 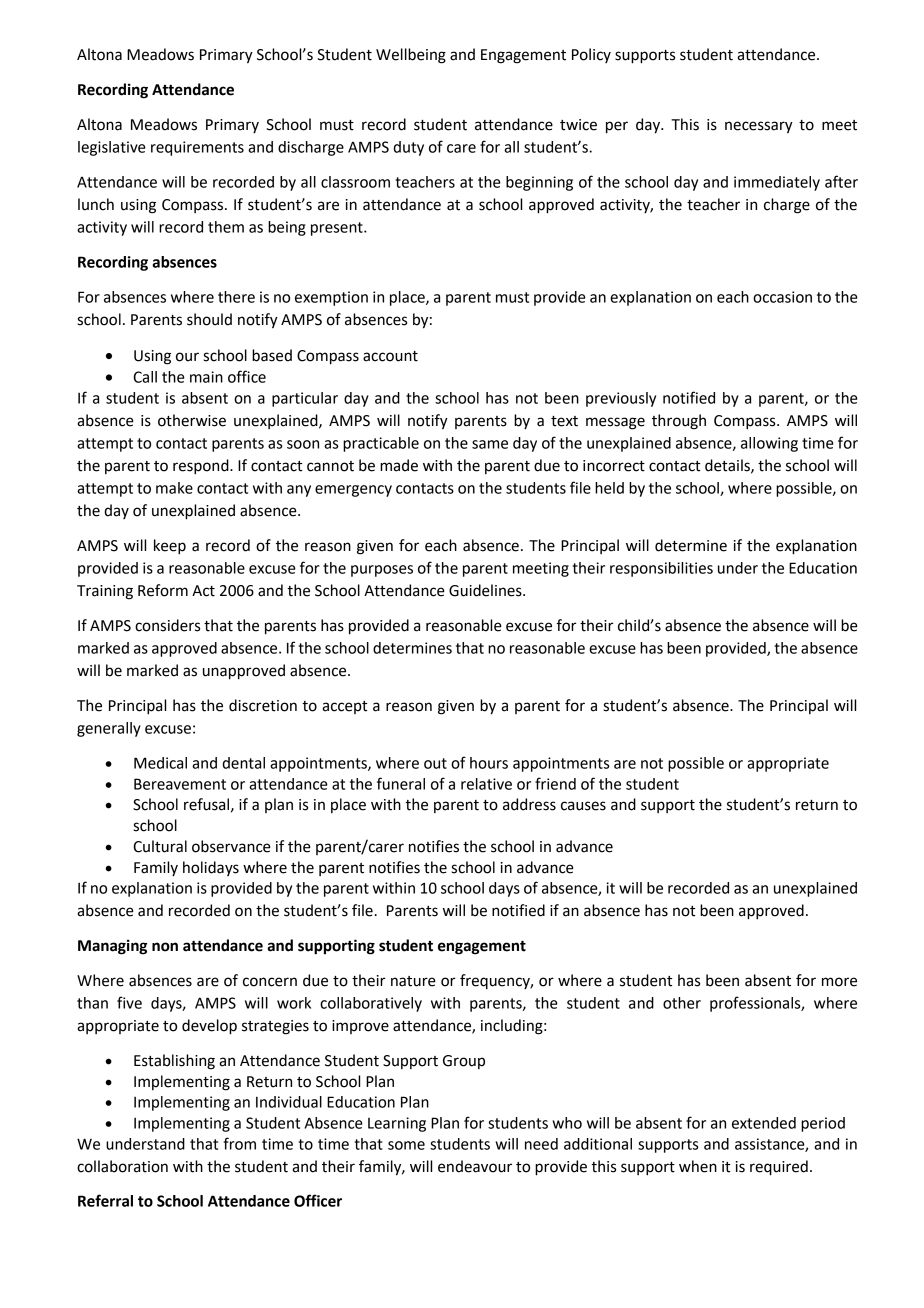 What do you see at coordinates (583, 806) in the image?
I see `causes` at bounding box center [583, 806].
